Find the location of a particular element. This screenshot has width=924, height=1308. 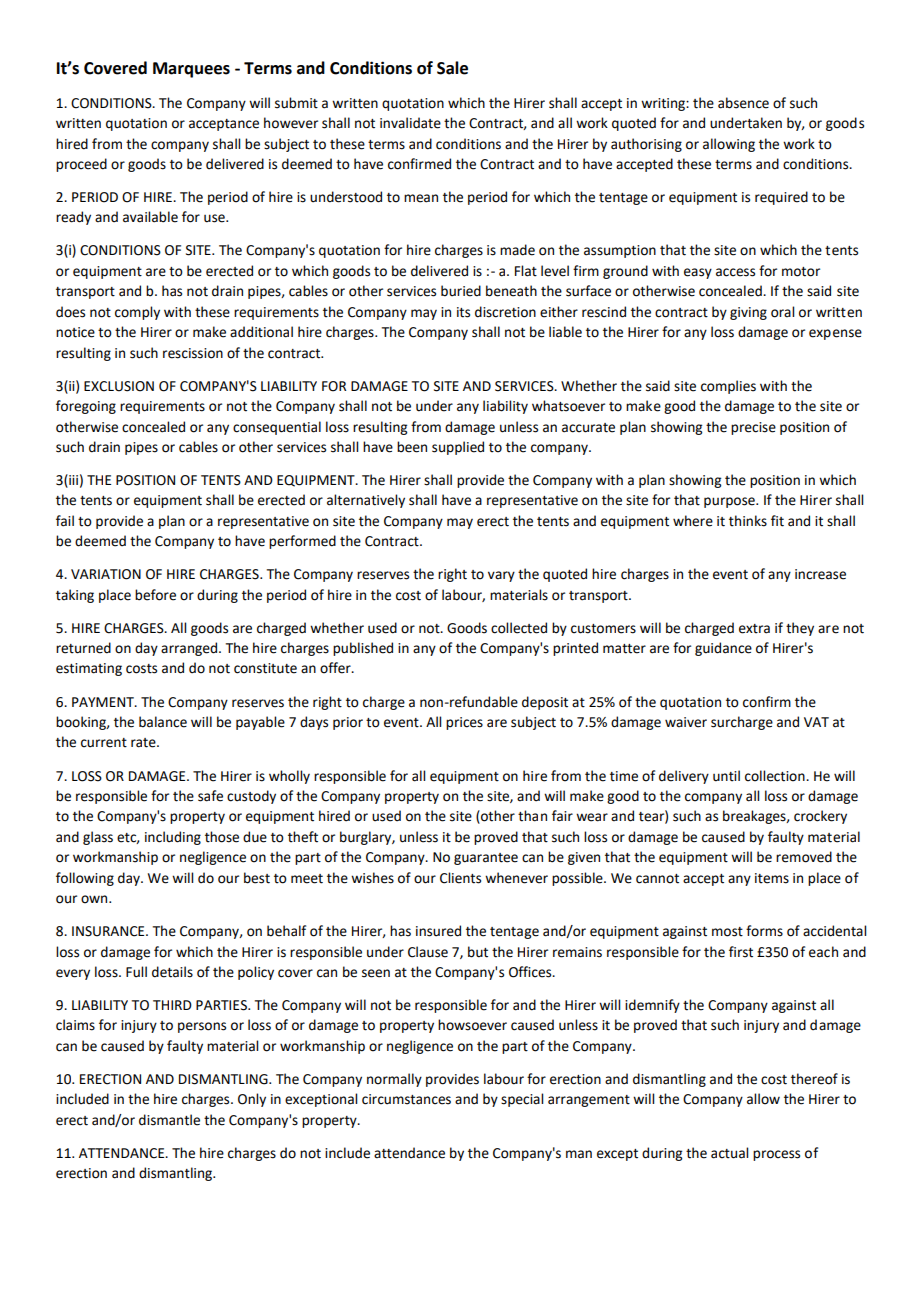

absence is located at coordinates (743, 103).
